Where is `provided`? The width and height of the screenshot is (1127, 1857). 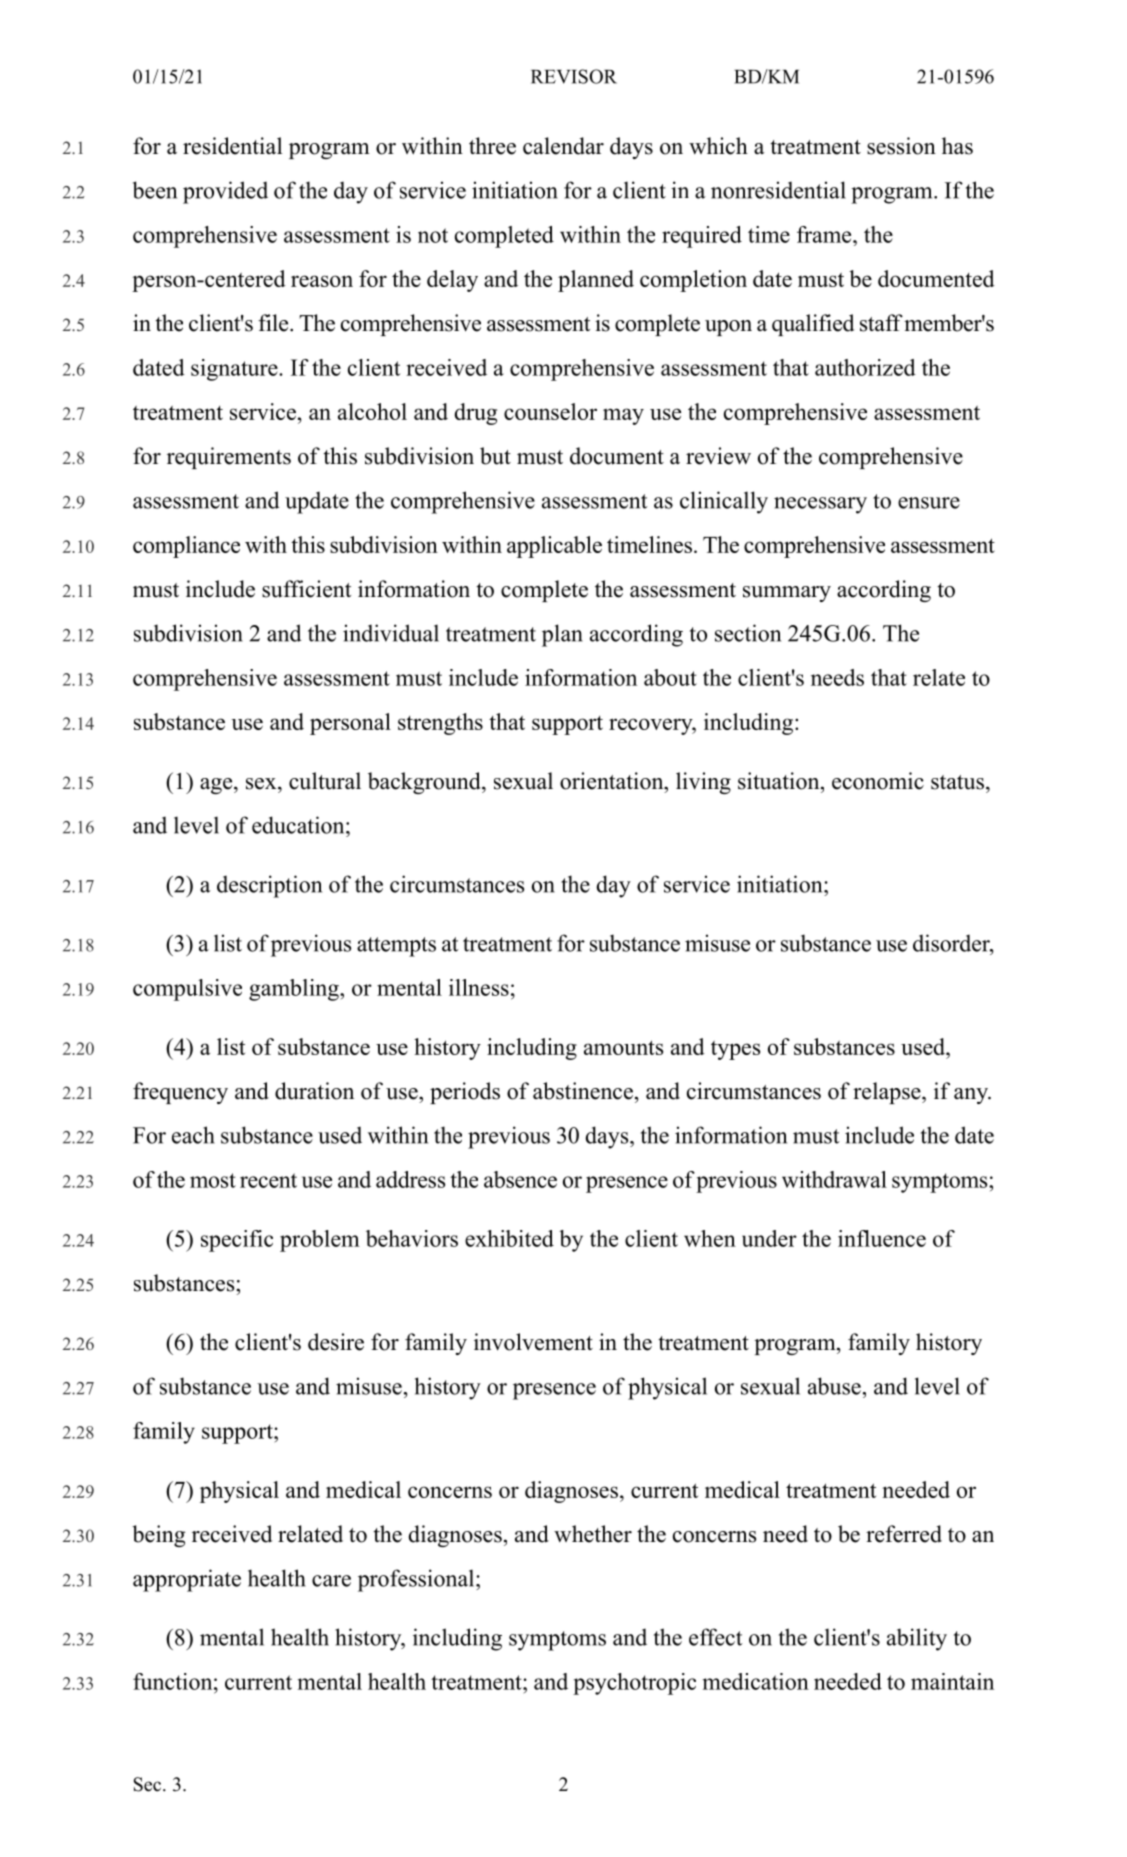 provided is located at coordinates (225, 192).
